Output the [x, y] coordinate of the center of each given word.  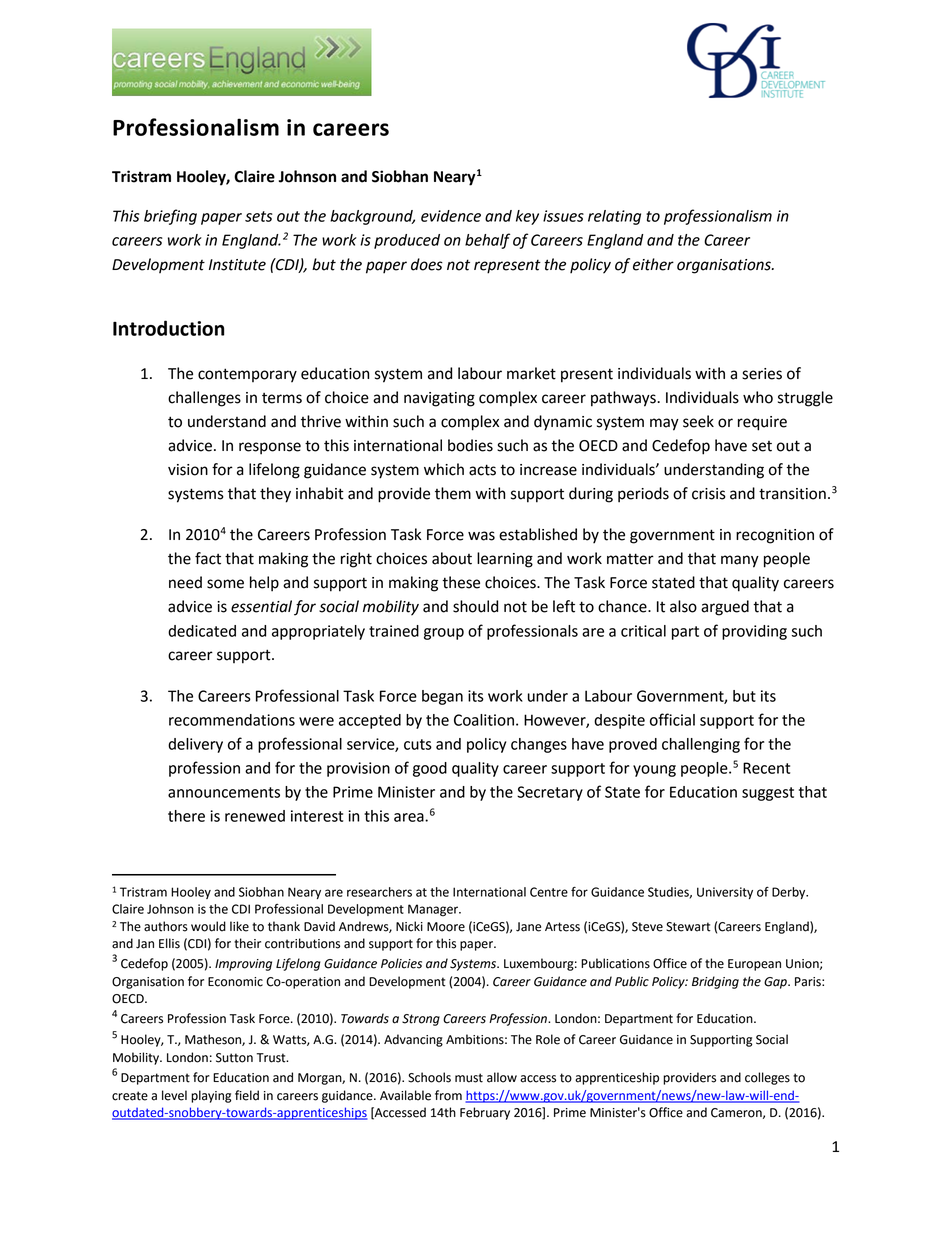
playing [211, 1096]
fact [208, 558]
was [481, 536]
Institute [237, 265]
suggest [768, 794]
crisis [709, 494]
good [430, 769]
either [653, 264]
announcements [224, 792]
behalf [487, 241]
